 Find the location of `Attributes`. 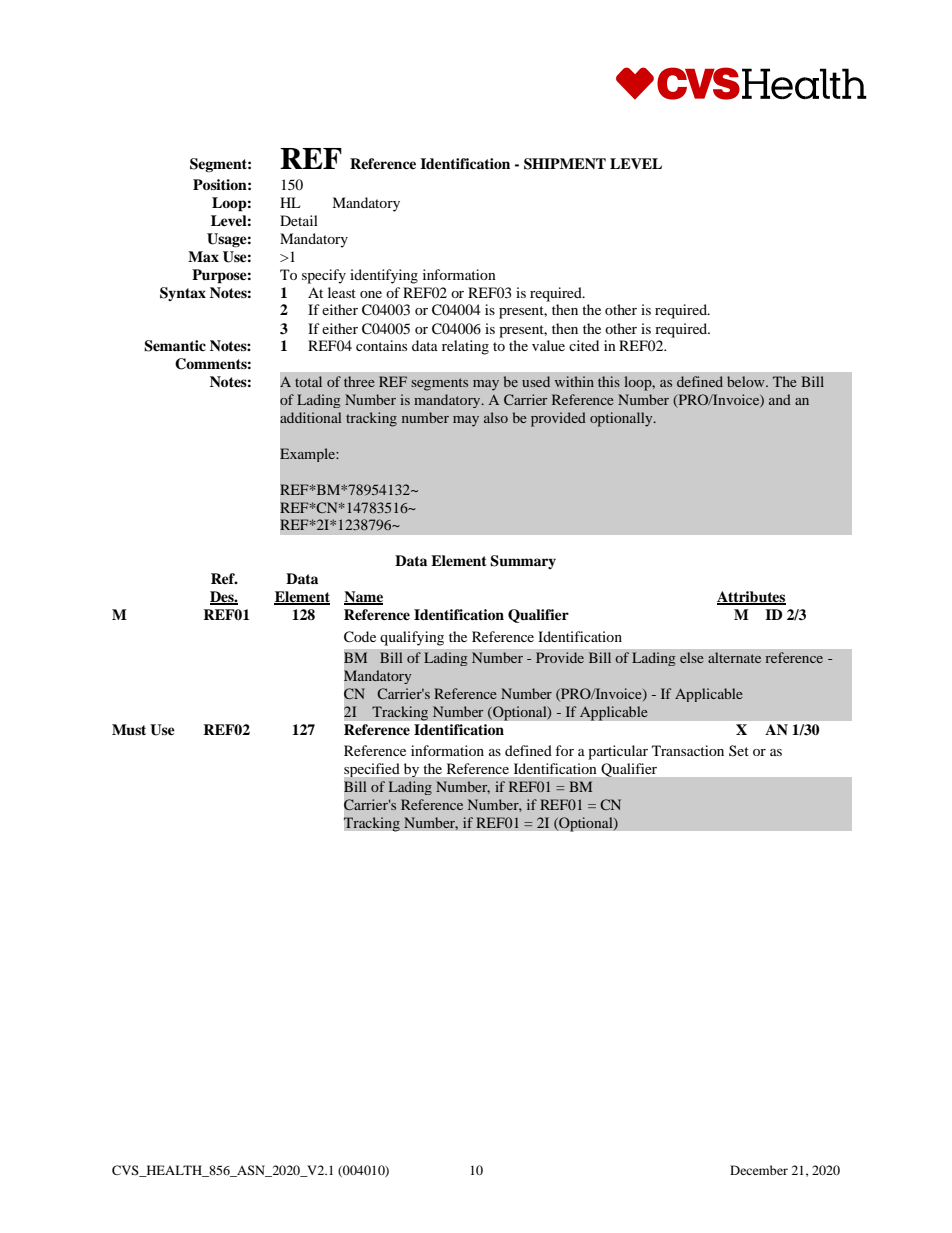

Attributes is located at coordinates (751, 598).
